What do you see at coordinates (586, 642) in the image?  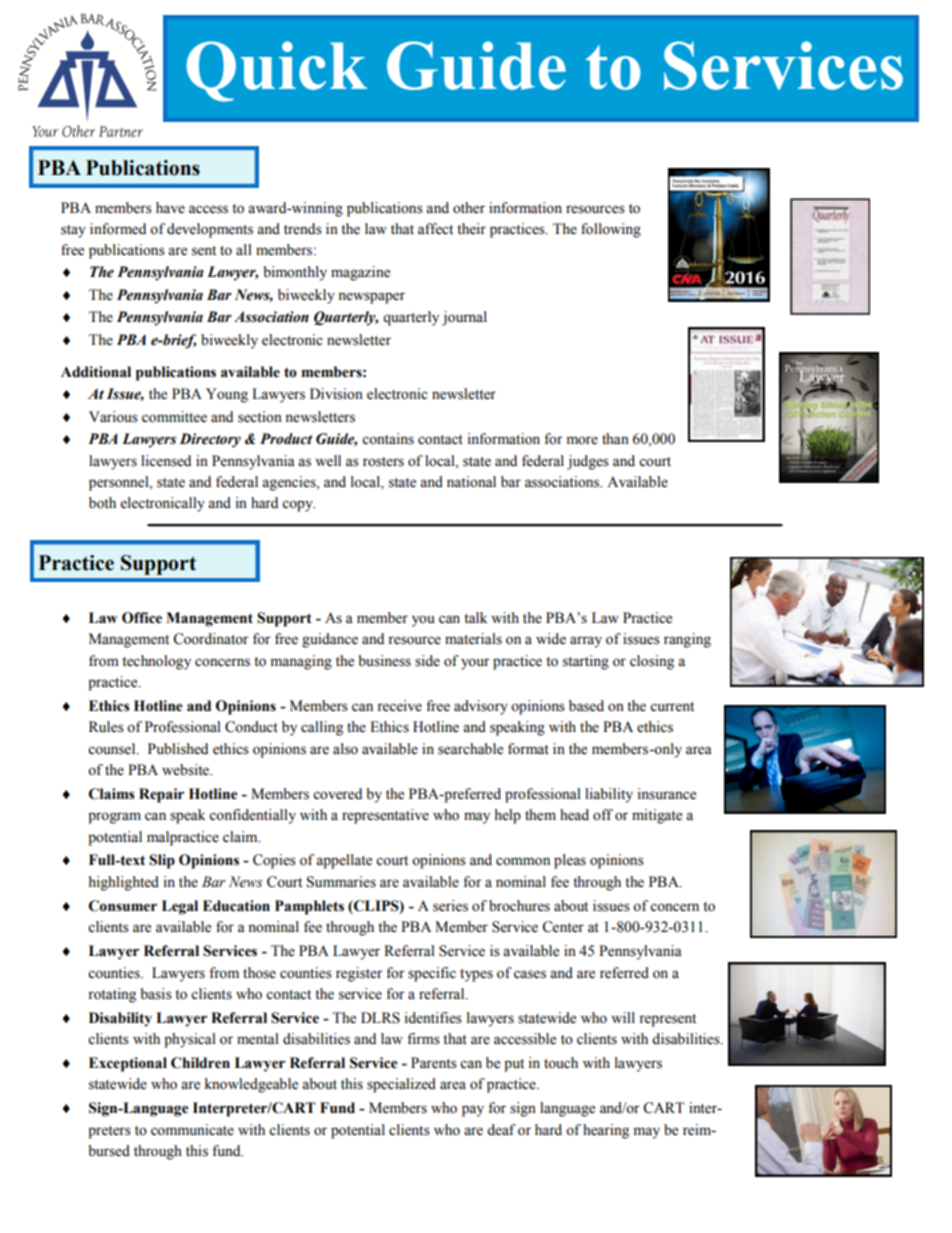 I see `array` at bounding box center [586, 642].
